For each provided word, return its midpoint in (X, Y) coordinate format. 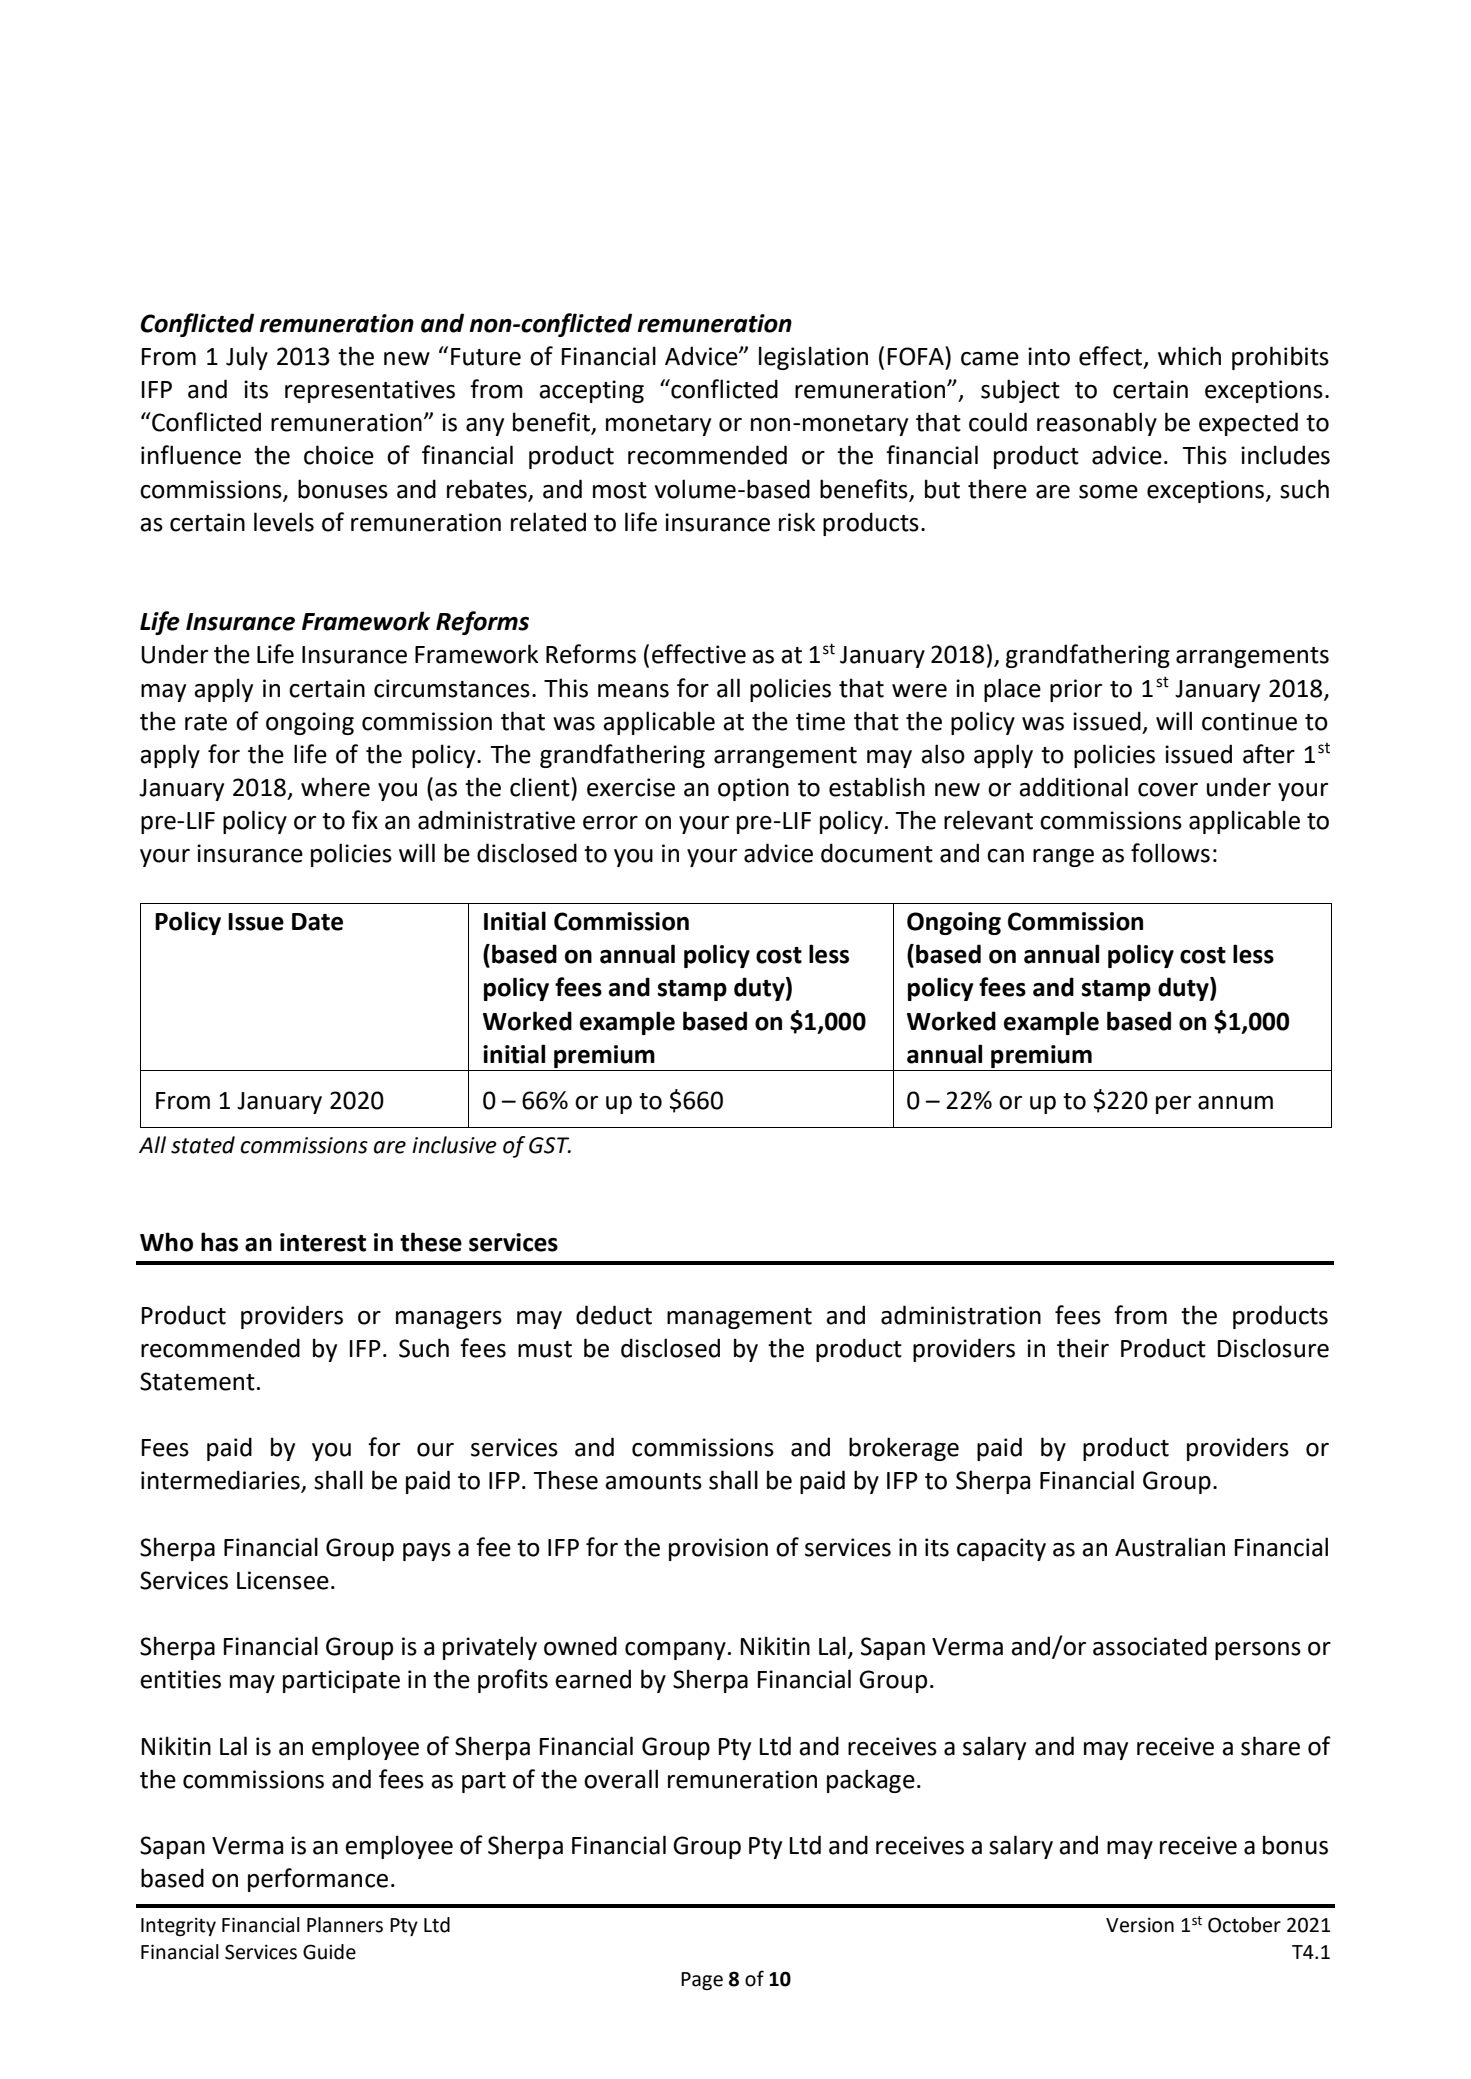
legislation (813, 358)
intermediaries (221, 1481)
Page (702, 1981)
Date (317, 922)
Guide (329, 1952)
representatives (370, 391)
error (610, 823)
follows (1170, 853)
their (1083, 1348)
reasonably (1097, 424)
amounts (653, 1481)
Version (1140, 1925)
